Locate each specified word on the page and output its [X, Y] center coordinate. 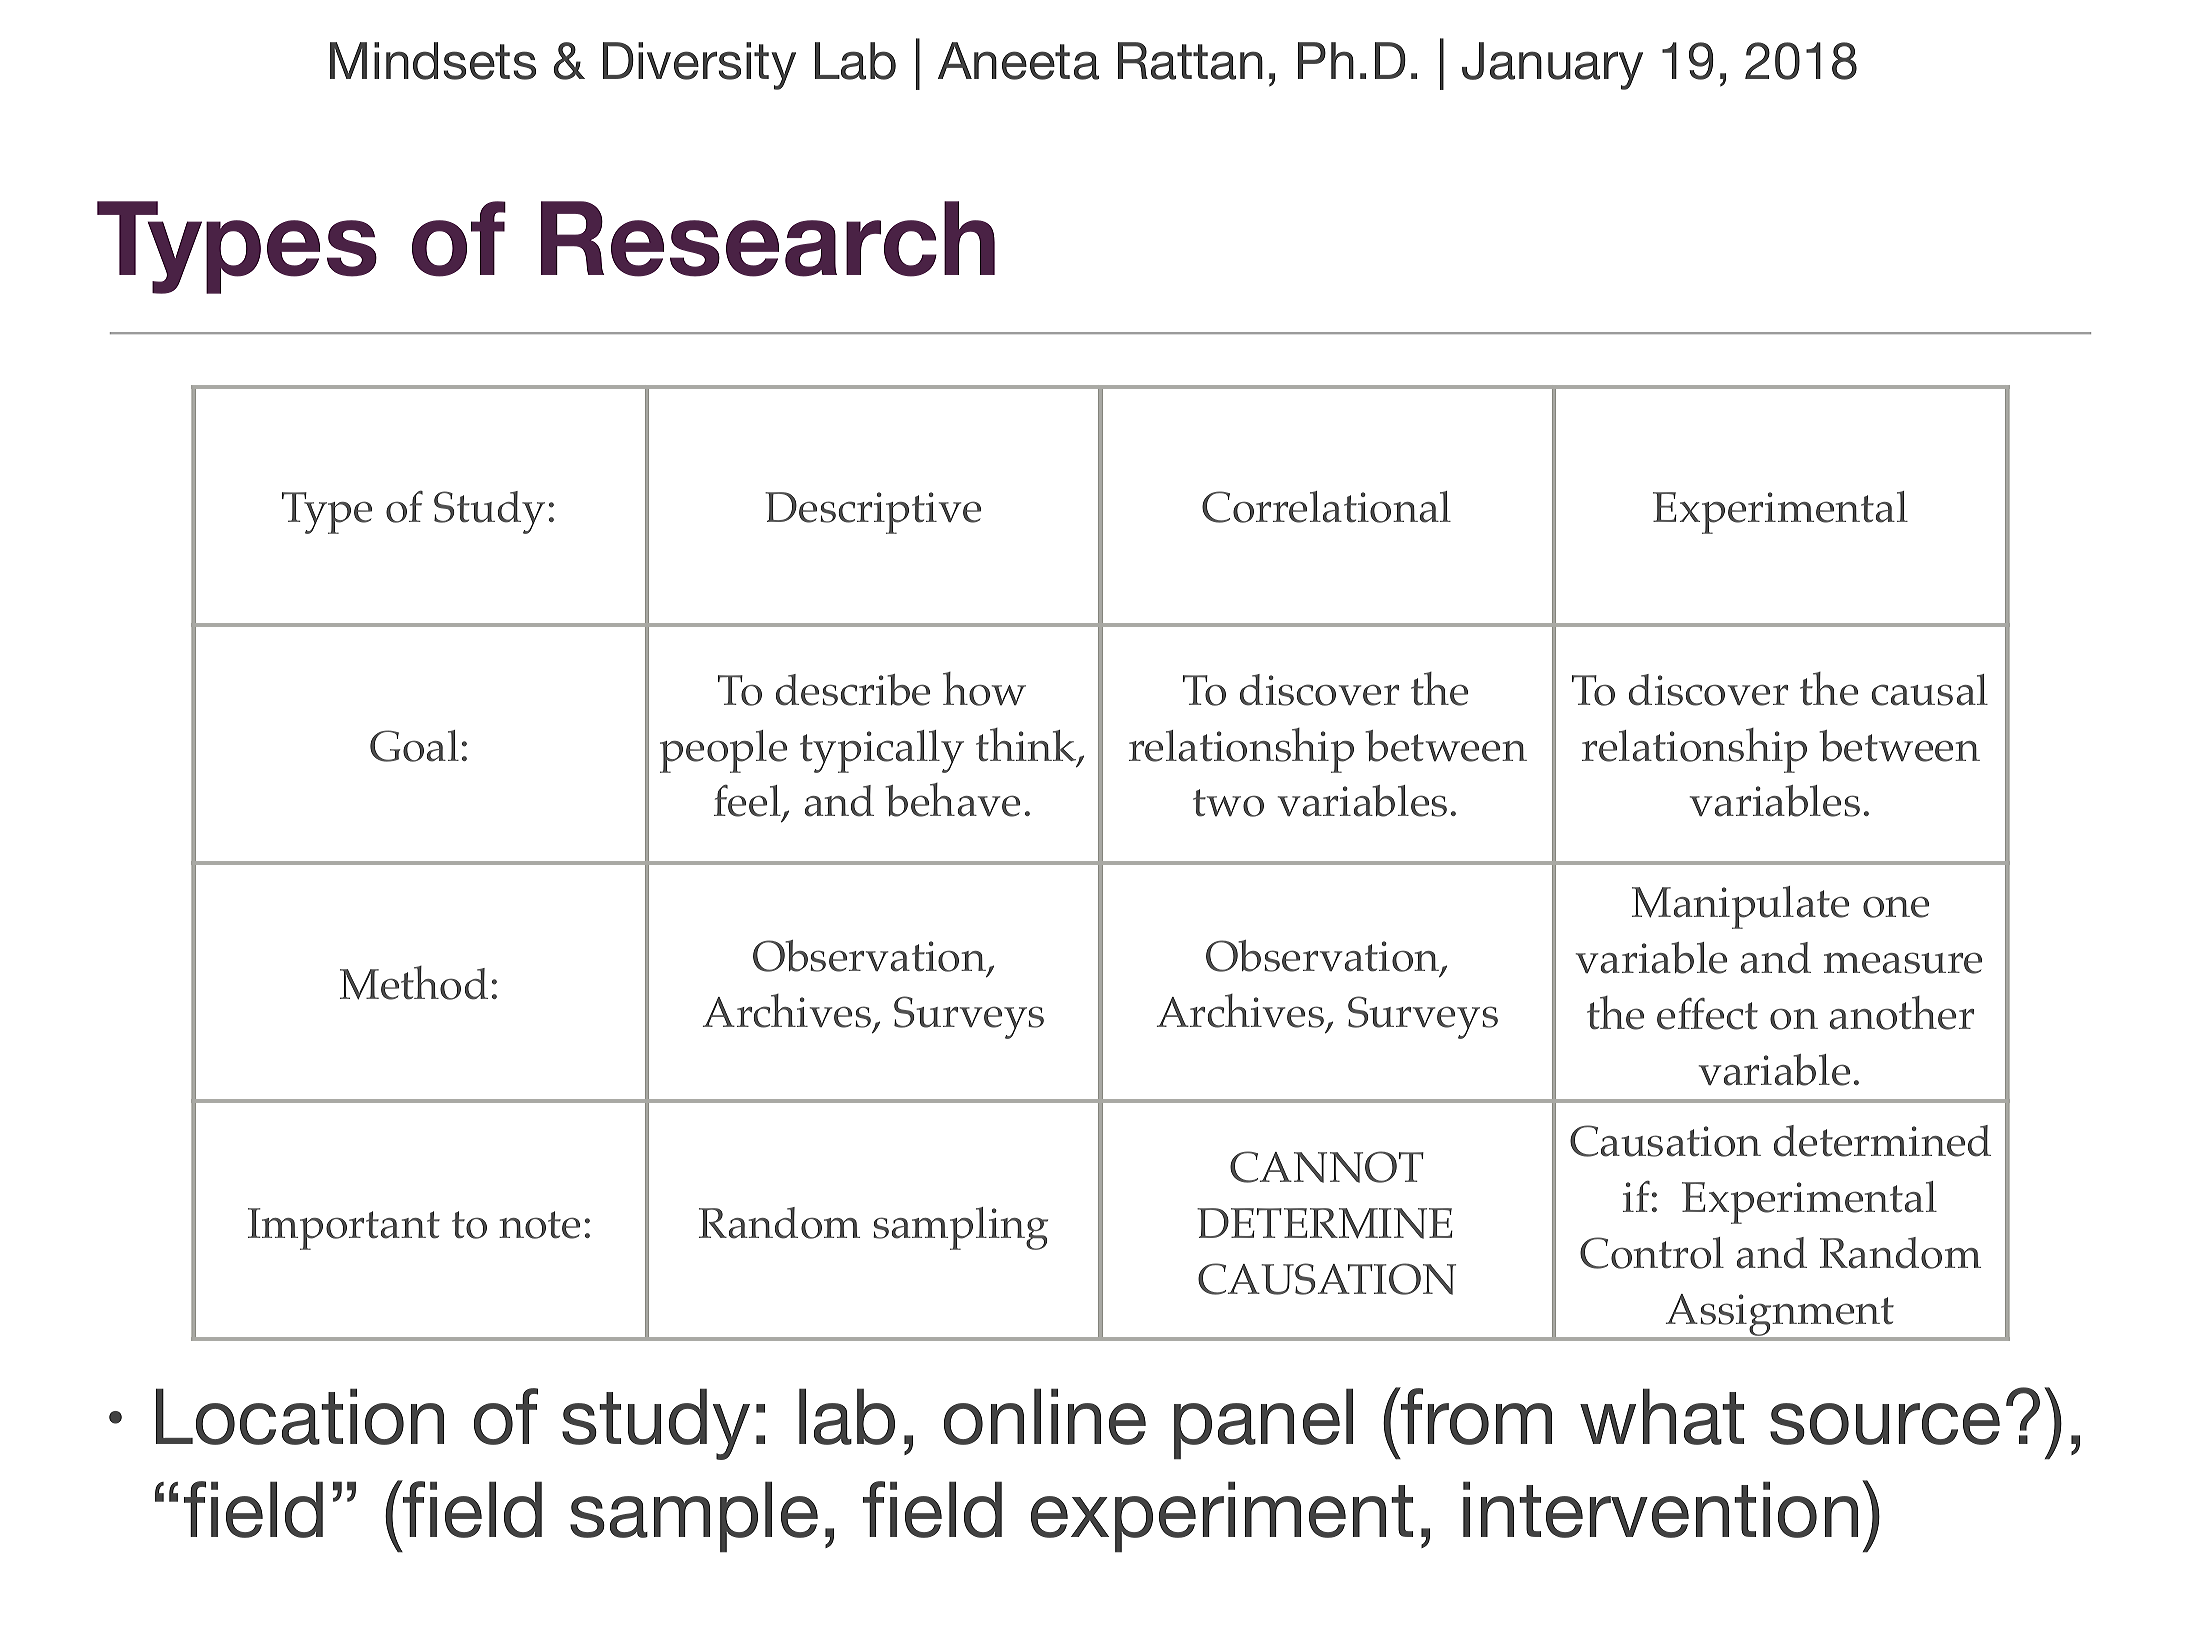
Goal [414, 746]
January [1552, 66]
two [1228, 803]
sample [694, 1516]
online [1045, 1416]
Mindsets [433, 61]
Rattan [1190, 61]
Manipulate [1740, 907]
